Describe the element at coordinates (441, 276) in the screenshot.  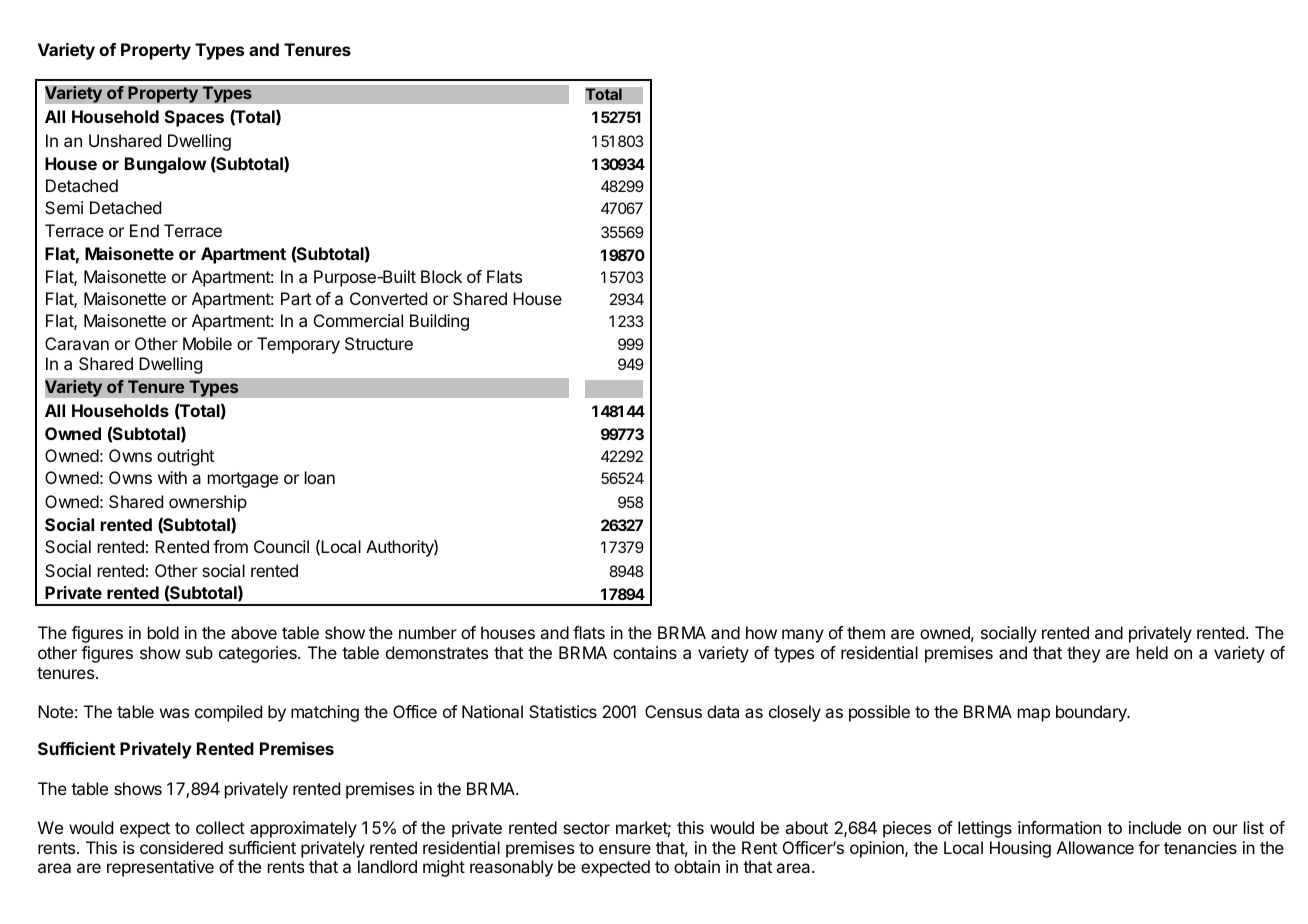
I see `Block` at that location.
